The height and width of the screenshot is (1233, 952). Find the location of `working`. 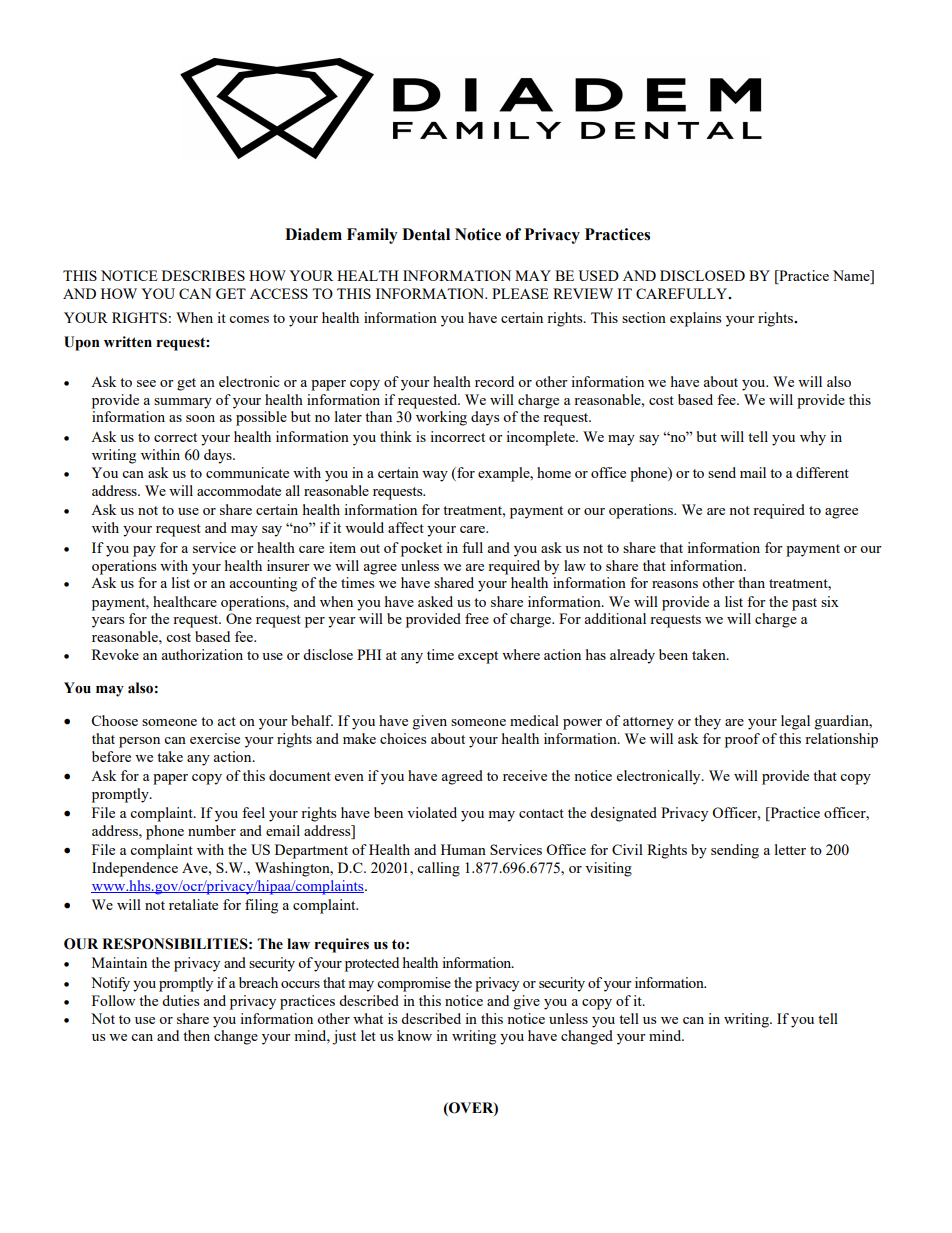

working is located at coordinates (441, 418).
